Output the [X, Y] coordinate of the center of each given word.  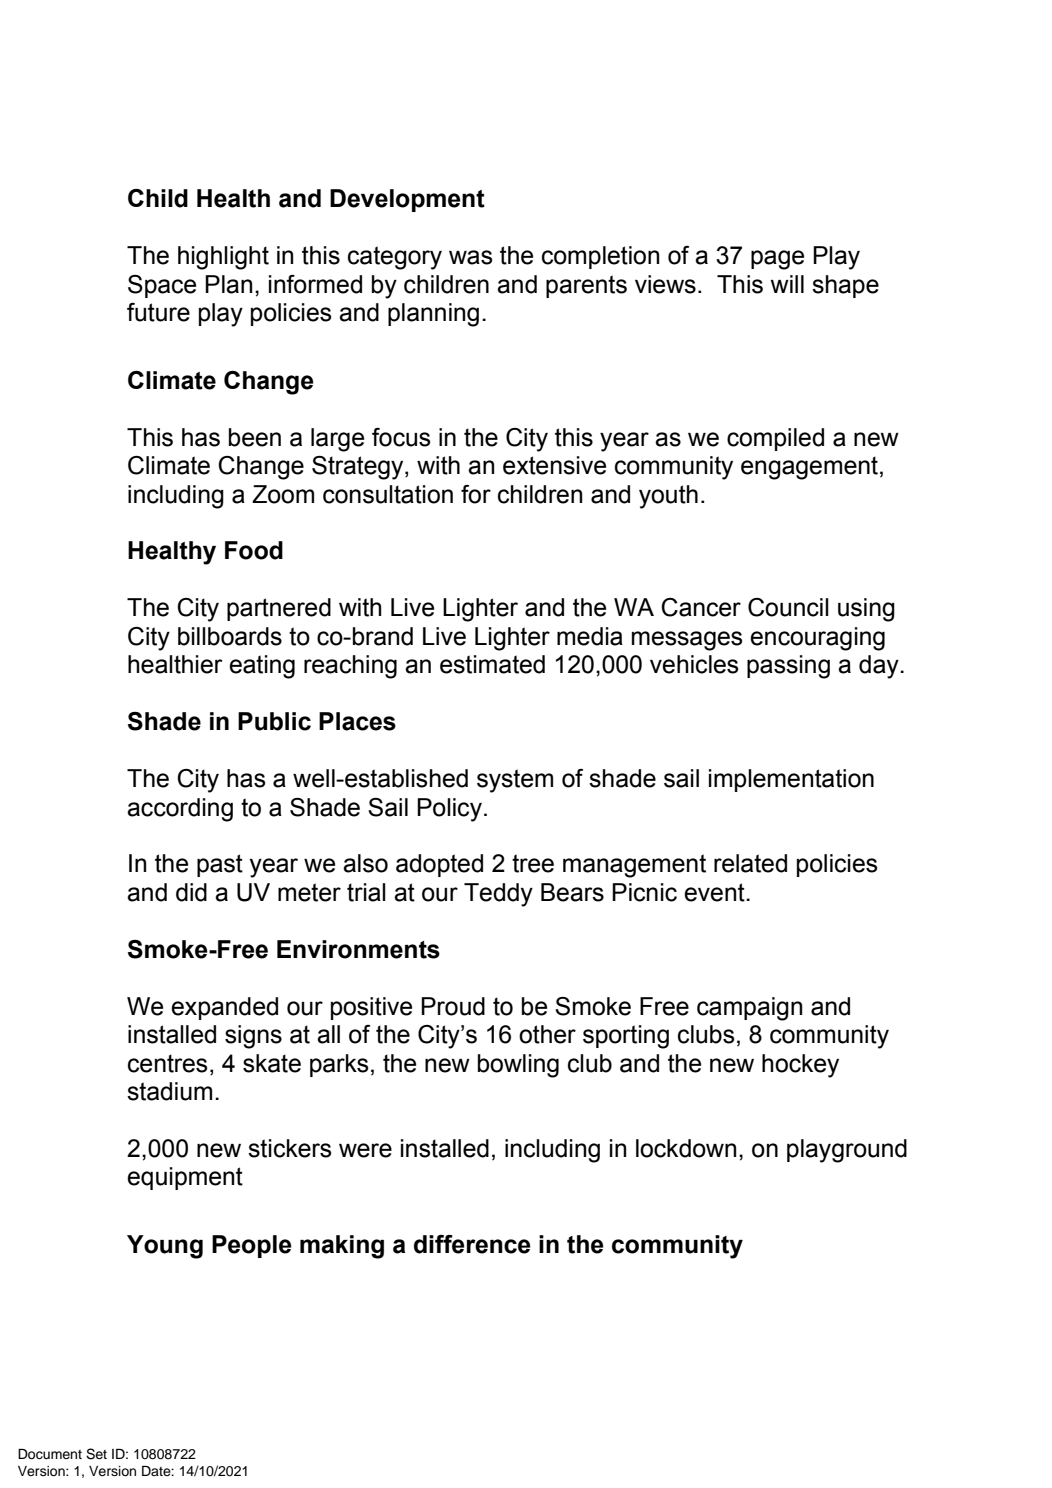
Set [96, 1454]
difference [472, 1244]
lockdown [686, 1148]
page [777, 260]
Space [162, 286]
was [470, 257]
